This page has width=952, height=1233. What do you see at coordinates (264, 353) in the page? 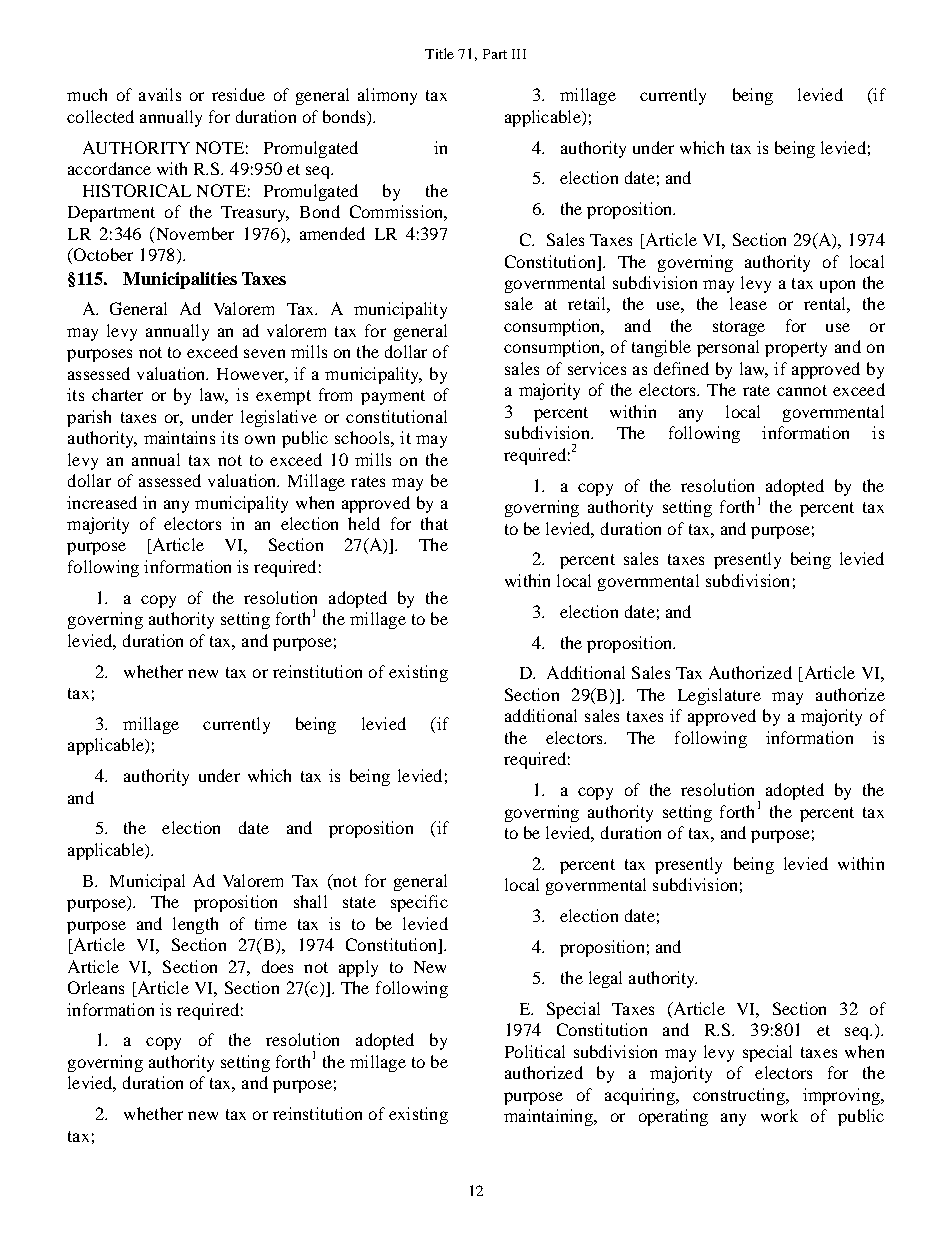
I see `seven` at bounding box center [264, 353].
